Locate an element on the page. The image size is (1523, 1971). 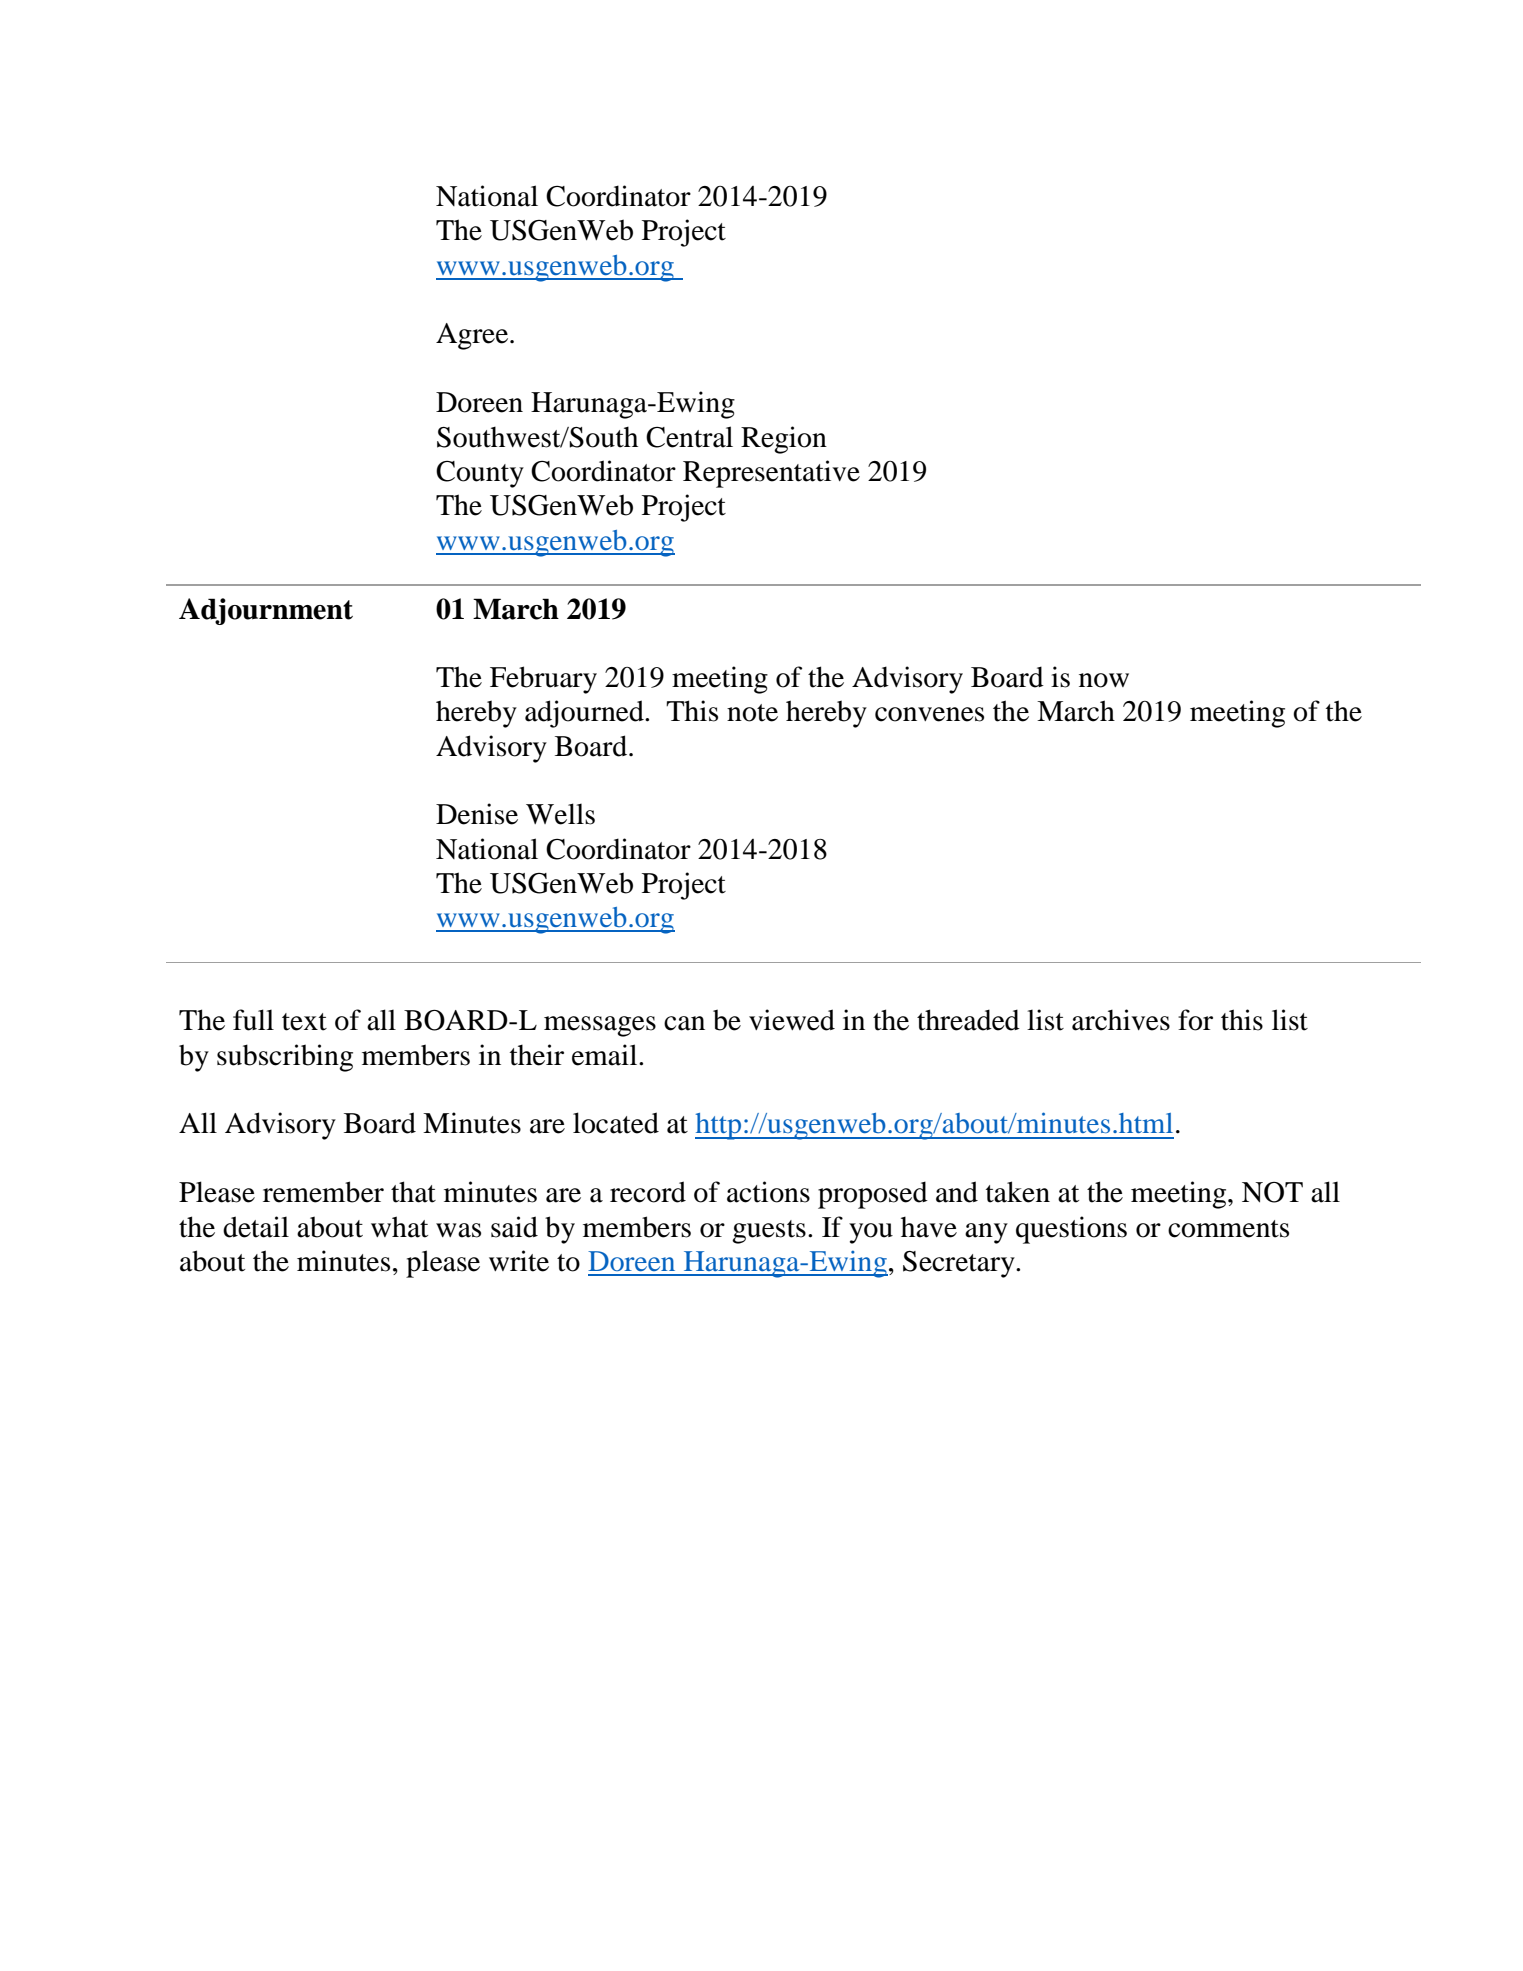
Denise is located at coordinates (477, 814).
